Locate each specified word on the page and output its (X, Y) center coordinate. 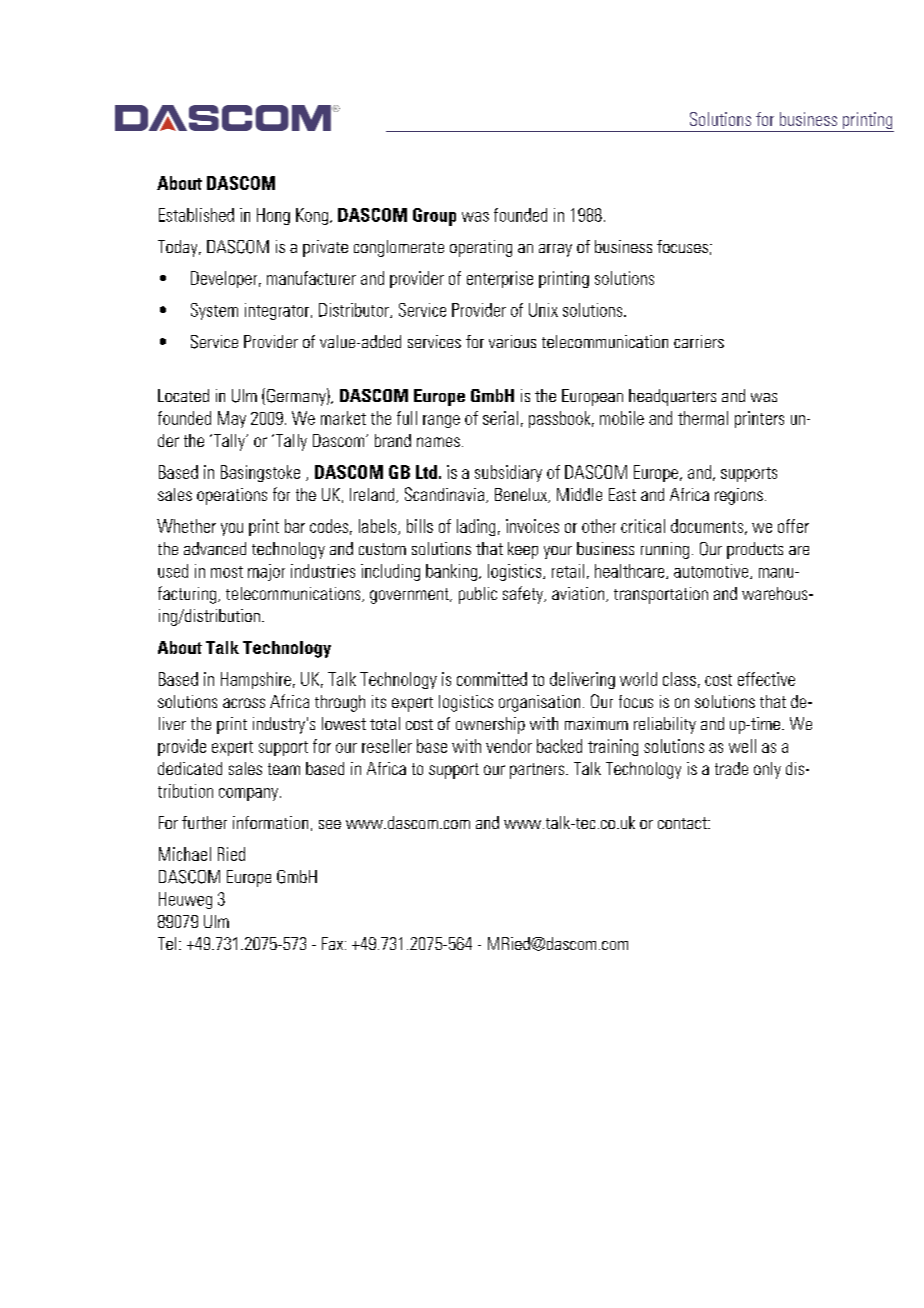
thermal (703, 418)
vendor (509, 746)
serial (500, 418)
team (284, 769)
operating (481, 248)
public (478, 595)
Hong (273, 216)
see (330, 824)
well (742, 746)
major (266, 572)
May (232, 419)
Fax (334, 943)
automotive (712, 571)
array (555, 250)
